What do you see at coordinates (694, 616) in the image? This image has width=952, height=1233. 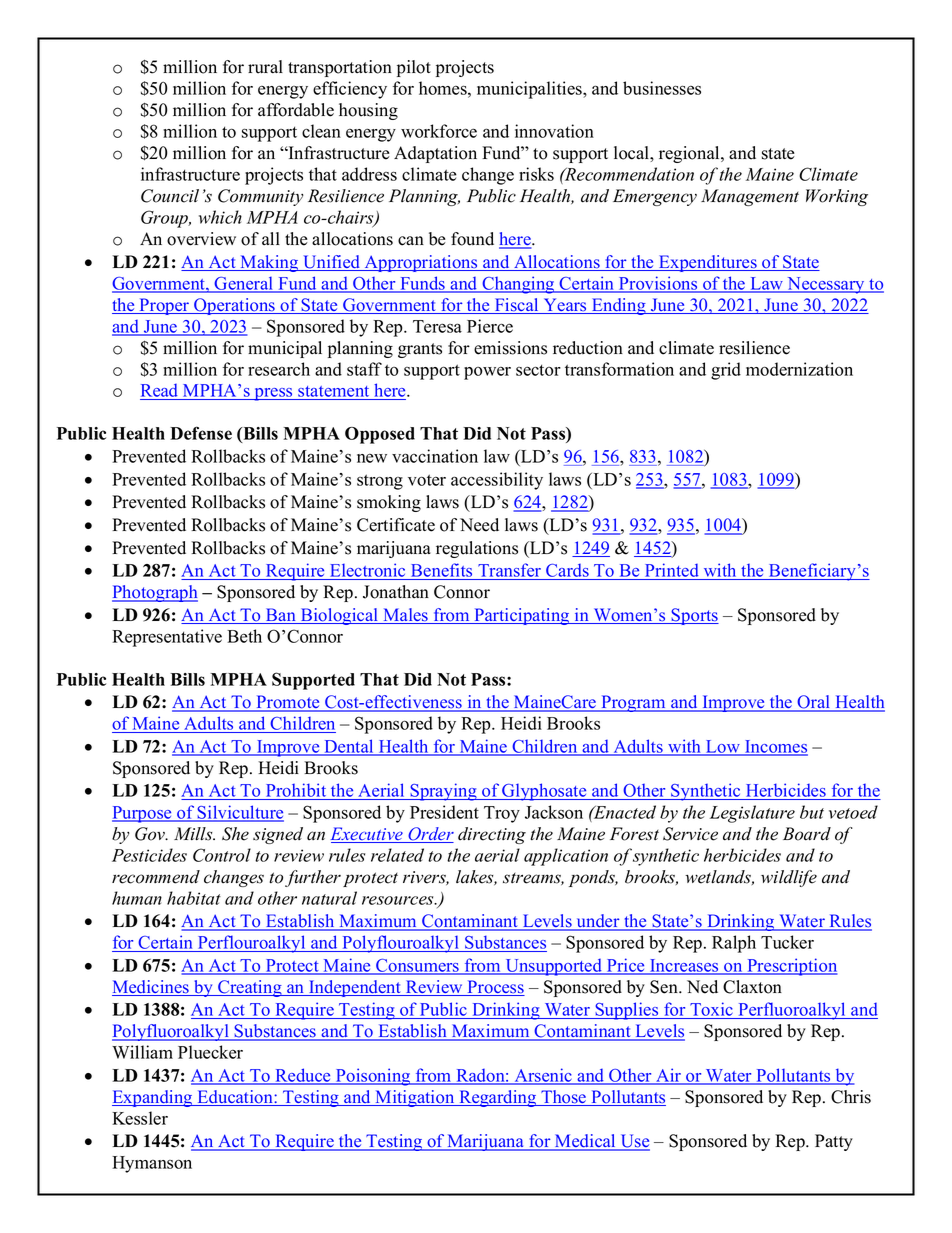 I see `Sports` at bounding box center [694, 616].
